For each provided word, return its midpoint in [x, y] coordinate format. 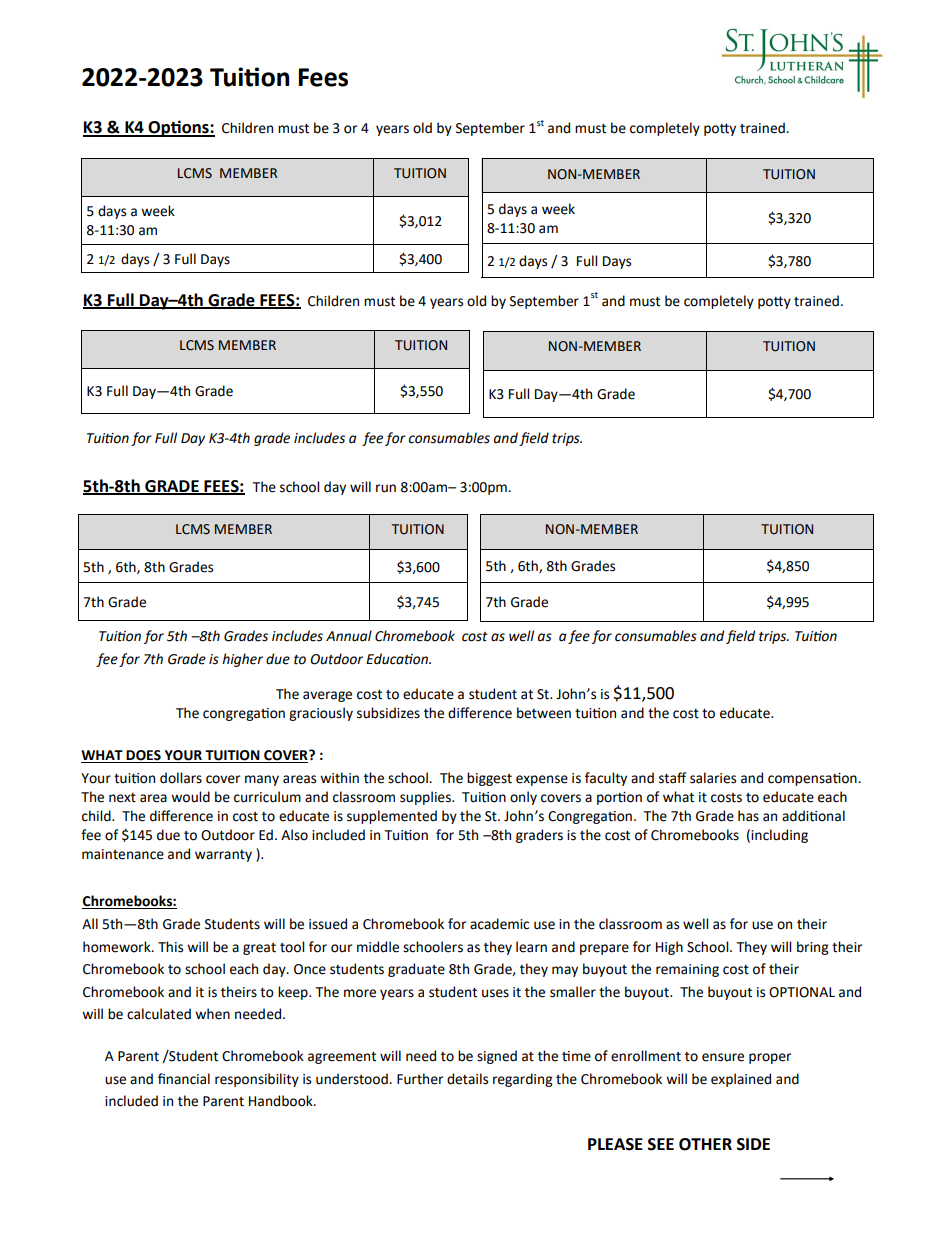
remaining [687, 970]
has [748, 816]
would [190, 797]
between [544, 713]
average [327, 696]
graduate [416, 970]
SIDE [753, 1144]
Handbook [282, 1101]
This [170, 947]
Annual [349, 636]
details [467, 1079]
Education [398, 659]
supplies [426, 798]
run [386, 488]
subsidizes [388, 713]
